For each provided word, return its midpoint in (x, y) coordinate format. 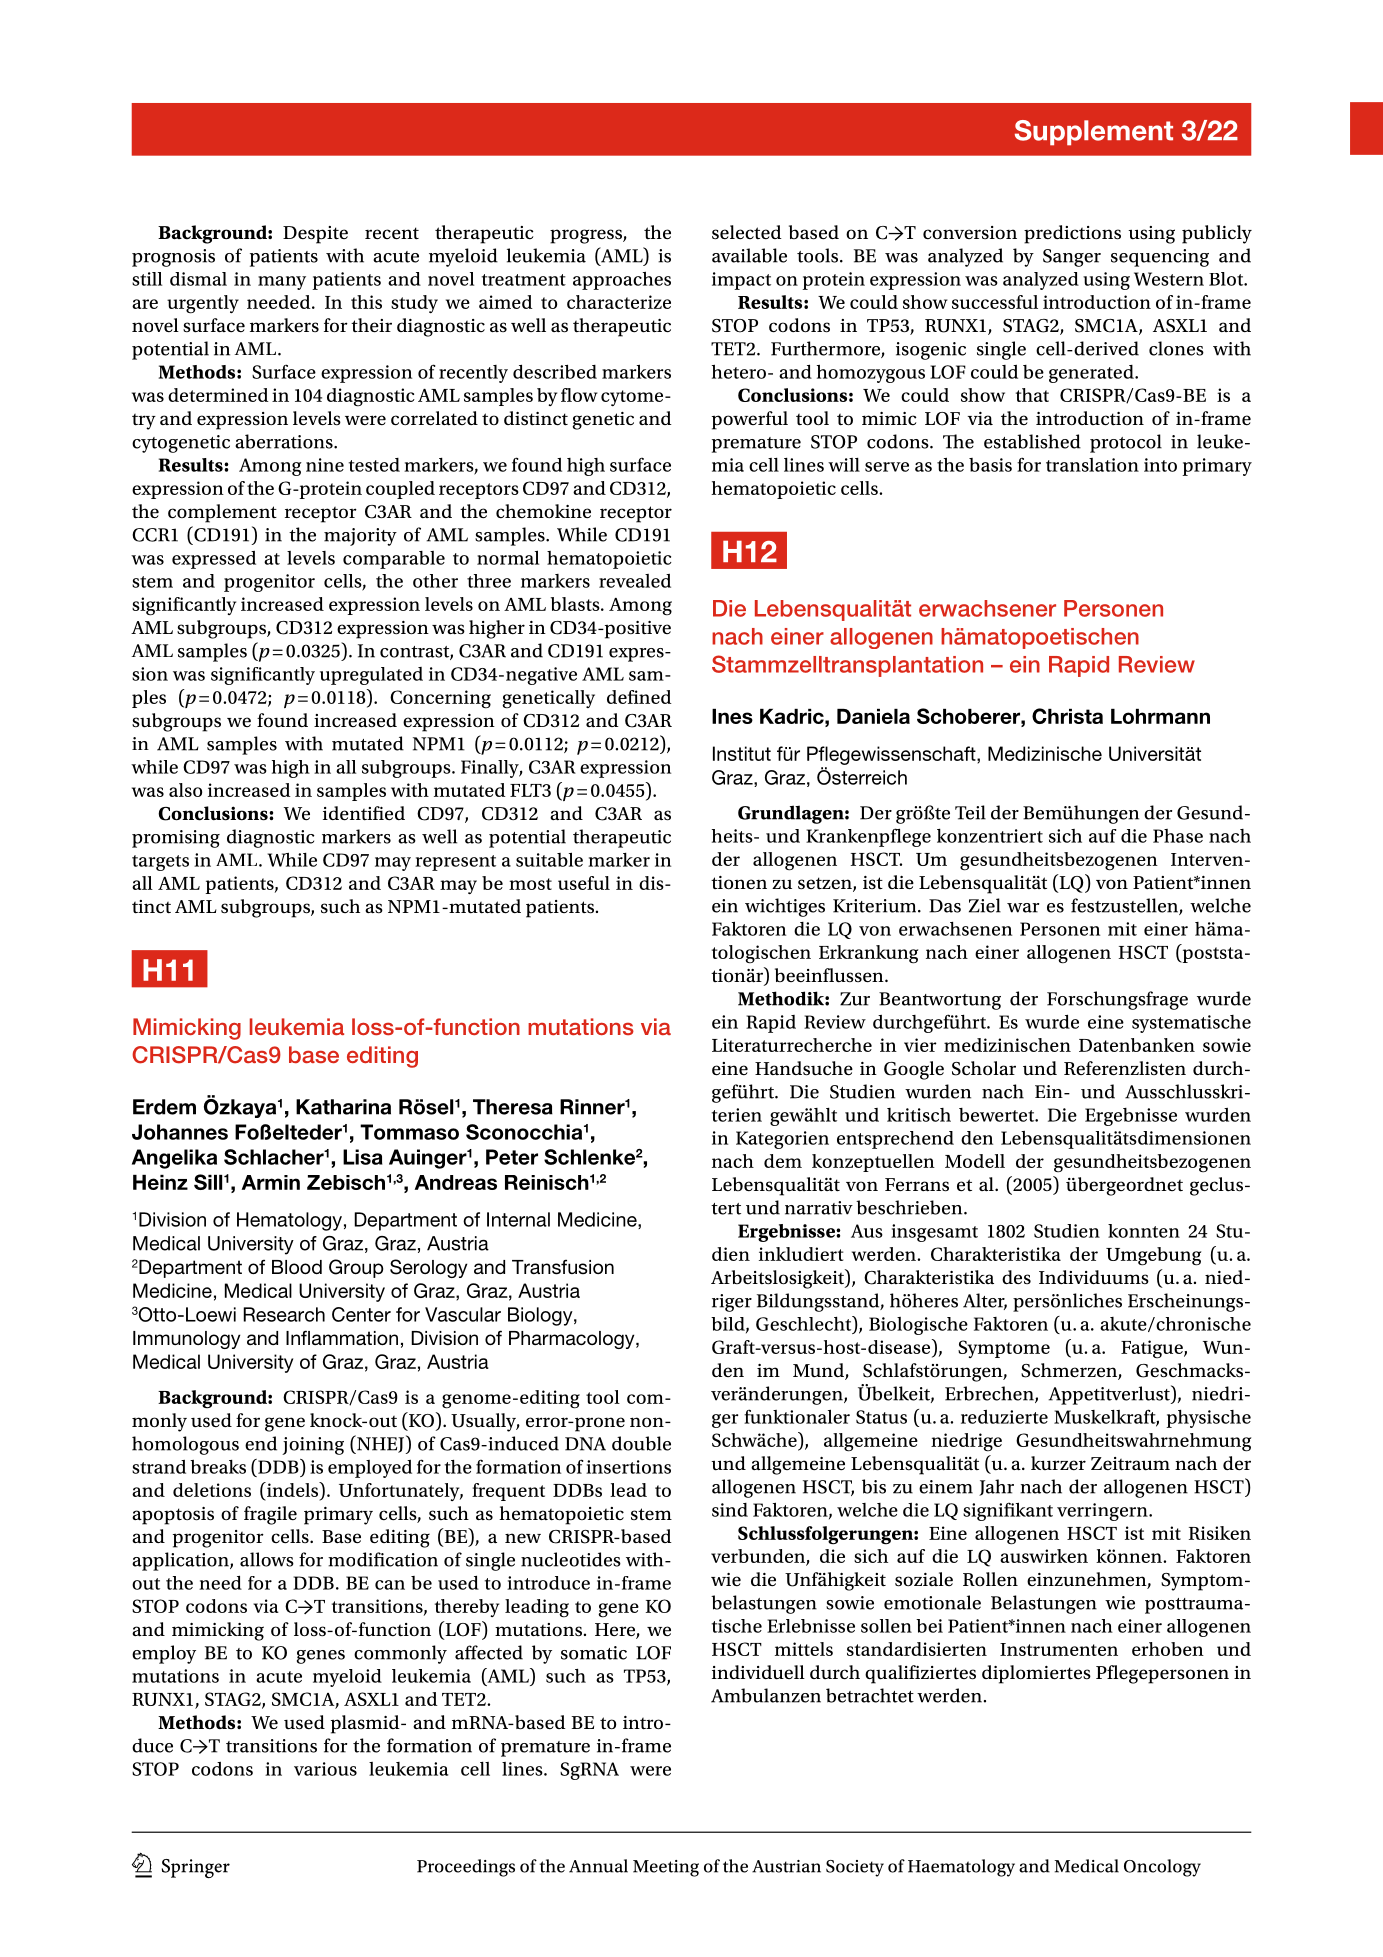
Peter (512, 1157)
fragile (270, 1515)
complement (222, 513)
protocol (1126, 443)
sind (730, 1510)
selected (747, 232)
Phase (1178, 836)
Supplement (1094, 133)
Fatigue (1153, 1349)
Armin (271, 1182)
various (325, 1769)
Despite (315, 235)
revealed (635, 581)
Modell (975, 1161)
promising (176, 839)
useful (584, 883)
